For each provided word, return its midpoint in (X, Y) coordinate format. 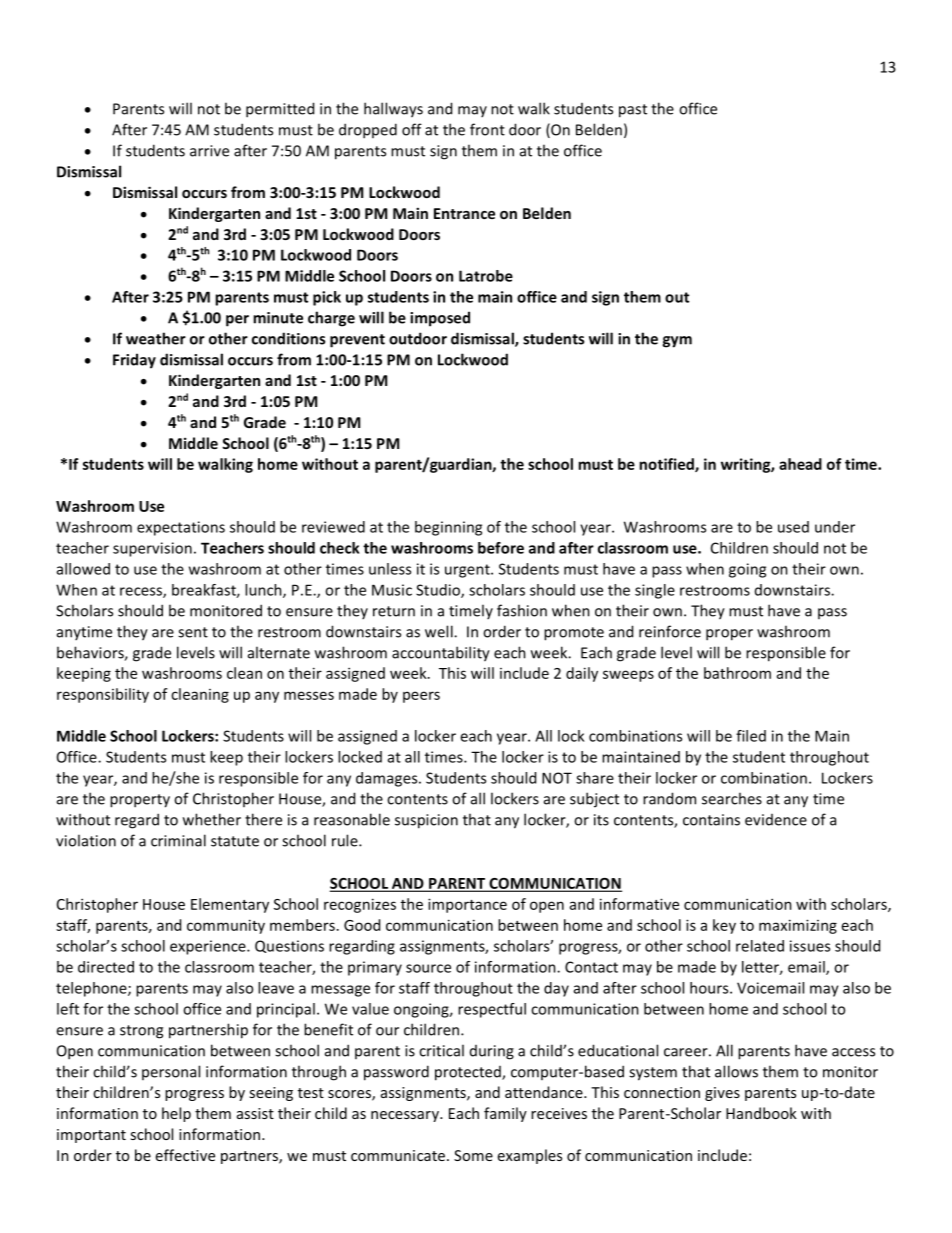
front (487, 129)
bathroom (737, 673)
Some (473, 1155)
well (440, 631)
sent (193, 632)
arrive (209, 151)
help (176, 1114)
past (633, 111)
